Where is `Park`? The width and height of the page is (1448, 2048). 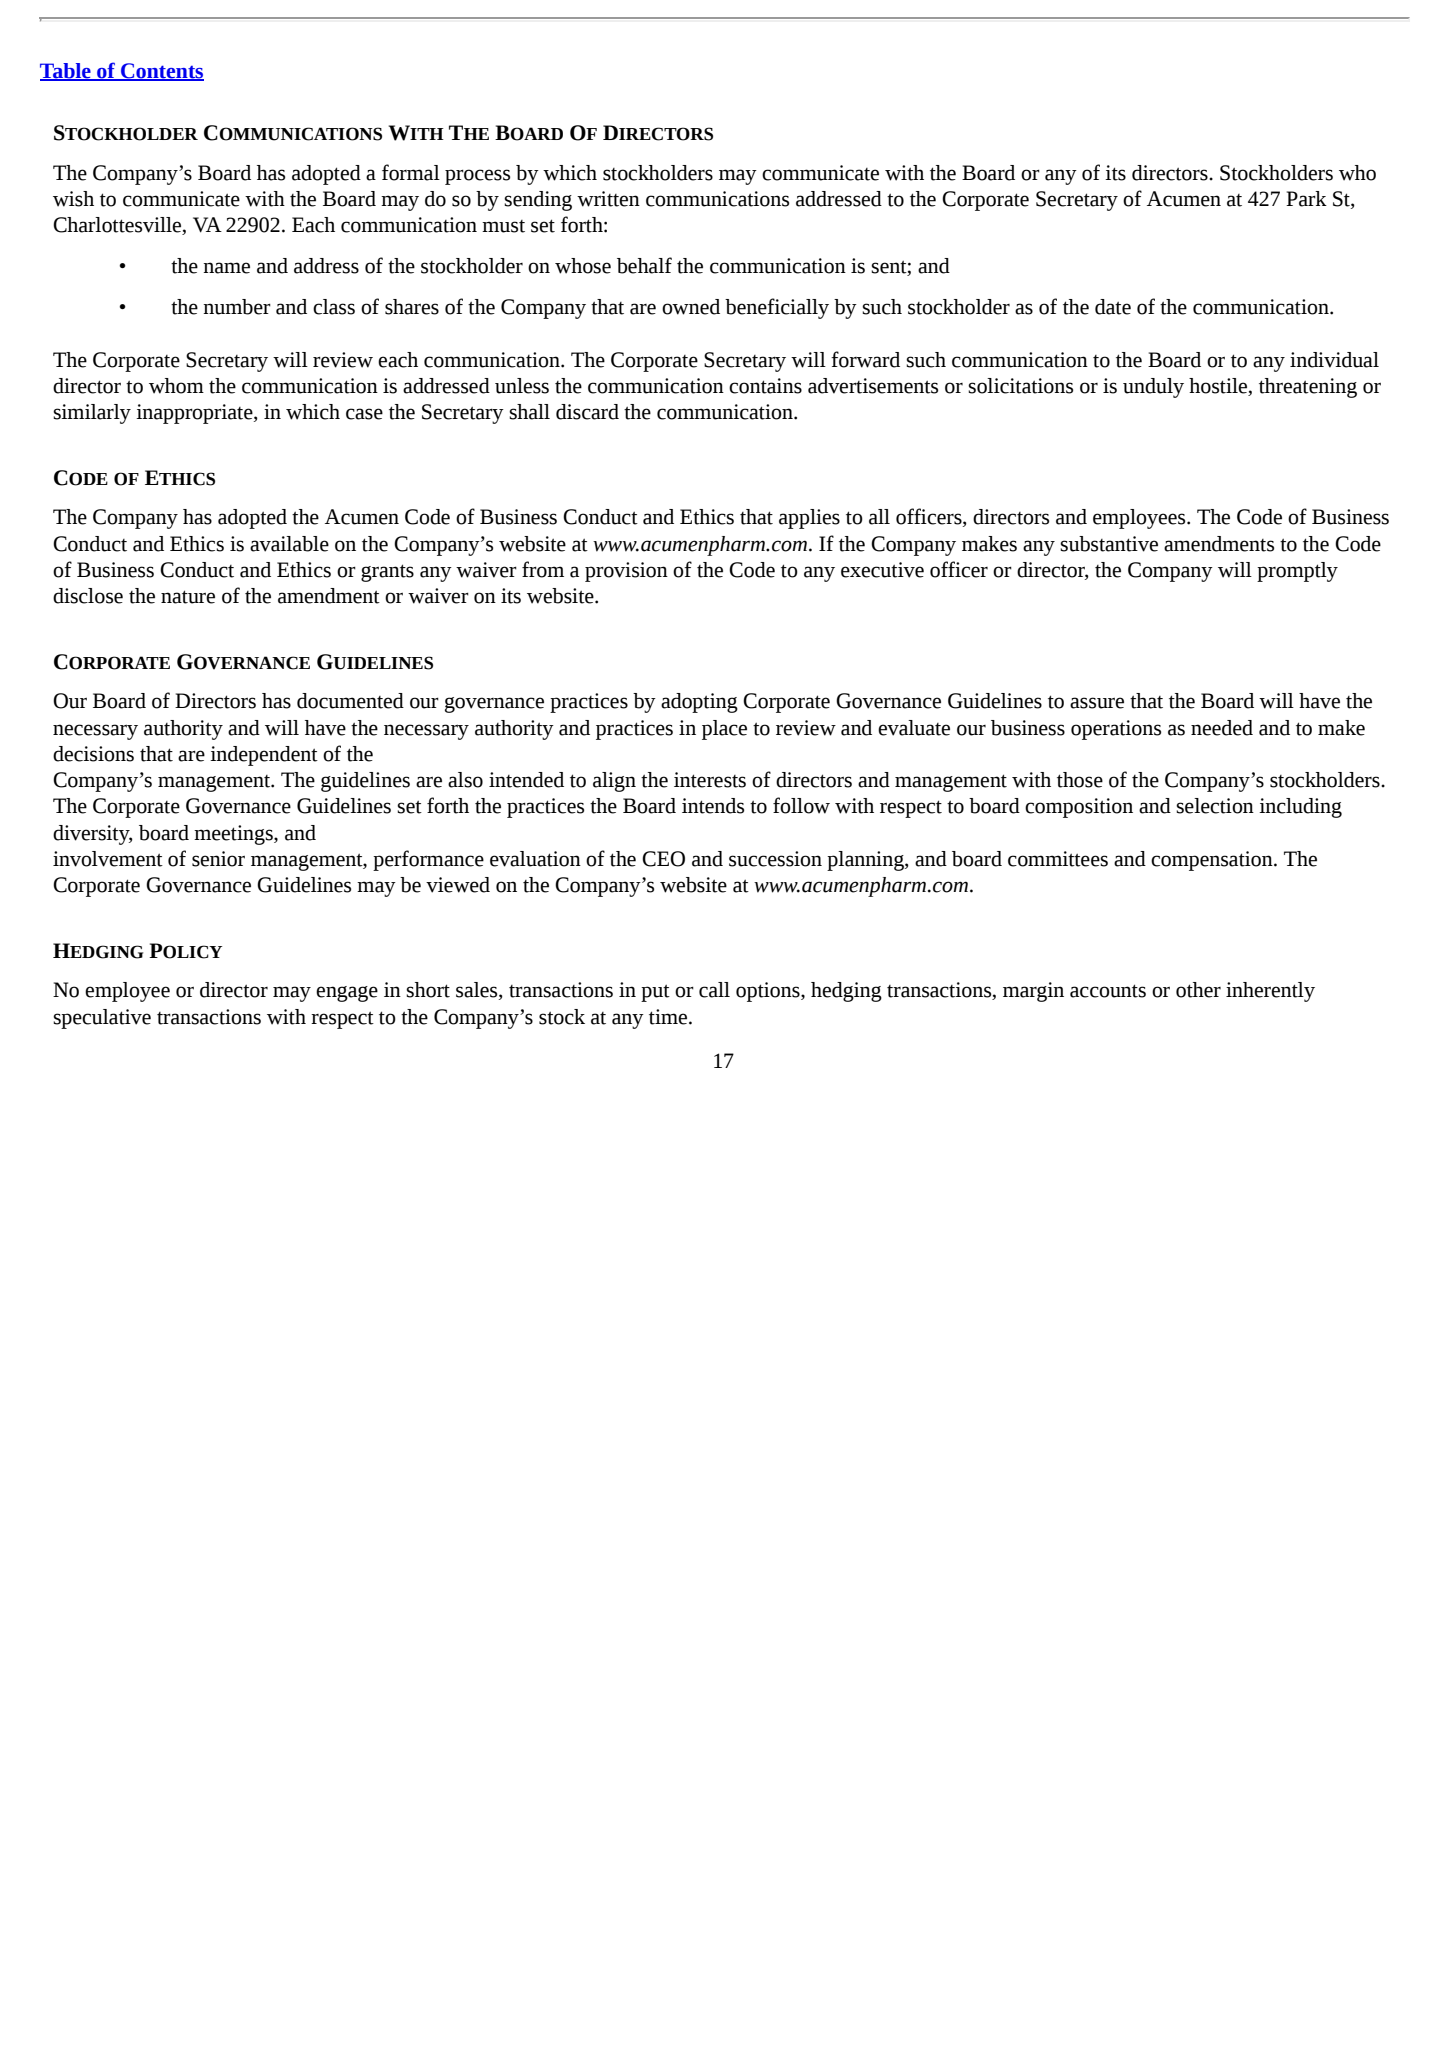 Park is located at coordinates (1306, 199).
